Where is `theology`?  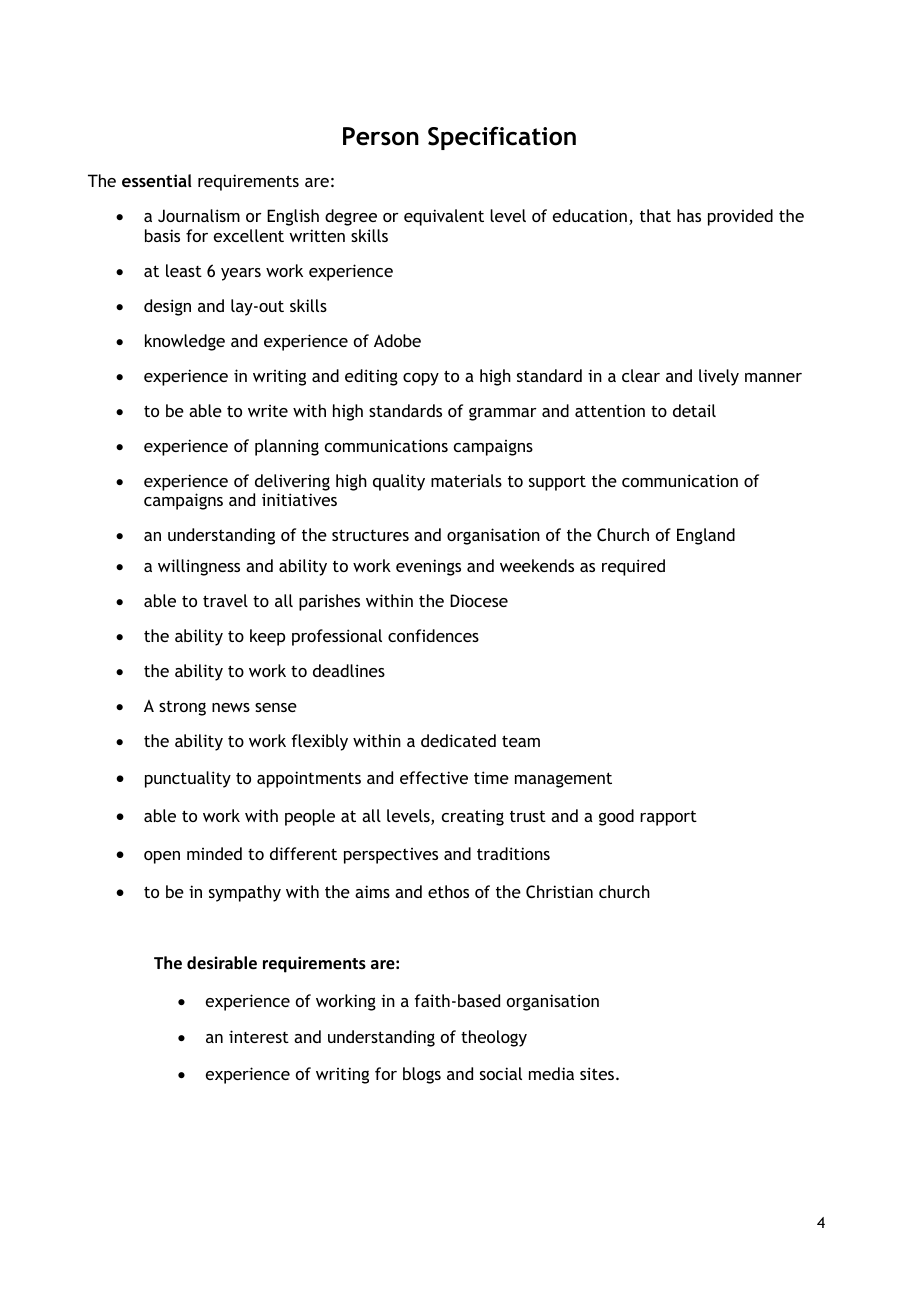
theology is located at coordinates (494, 1038).
